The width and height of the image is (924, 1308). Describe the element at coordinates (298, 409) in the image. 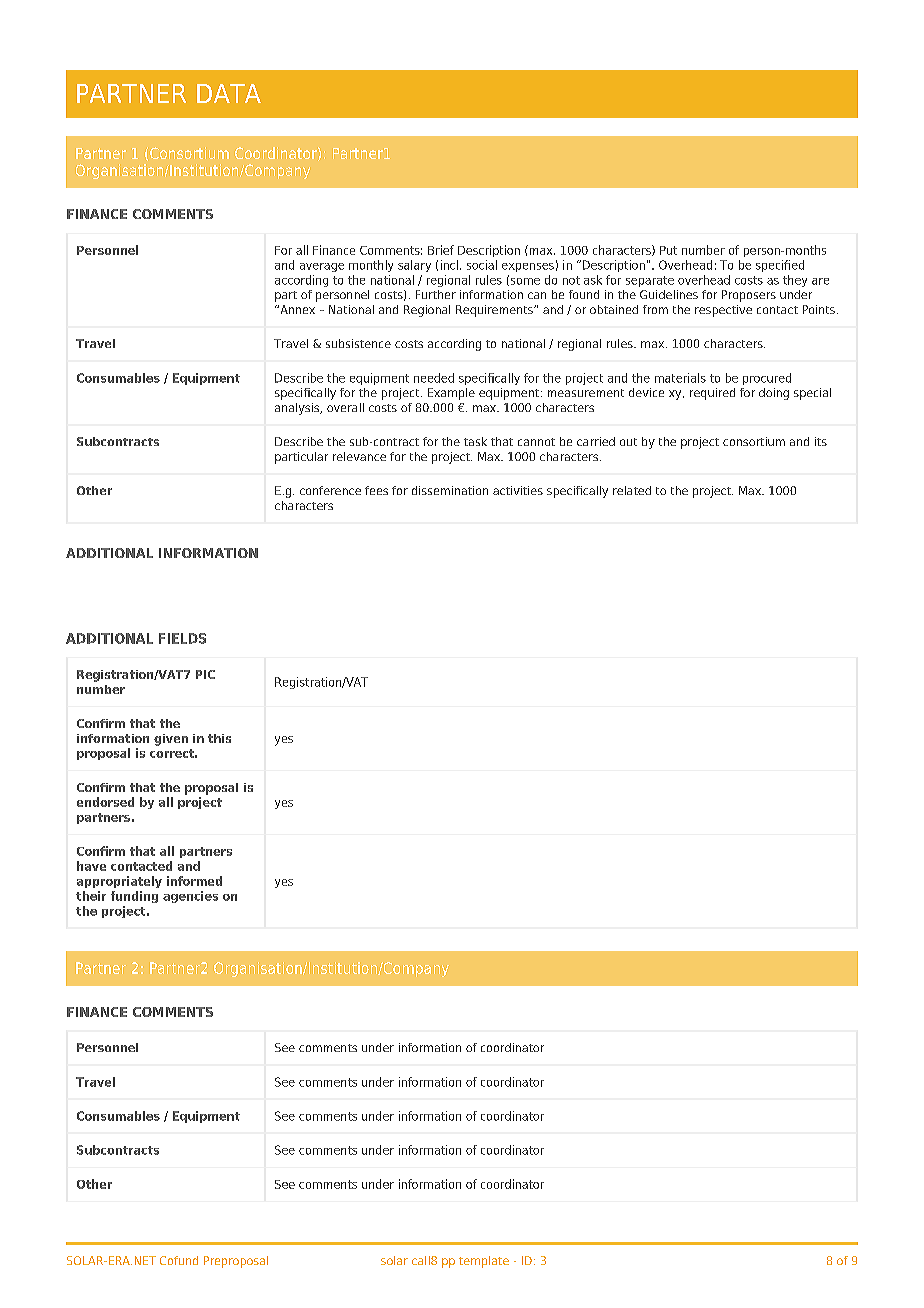

I see `analysis` at that location.
